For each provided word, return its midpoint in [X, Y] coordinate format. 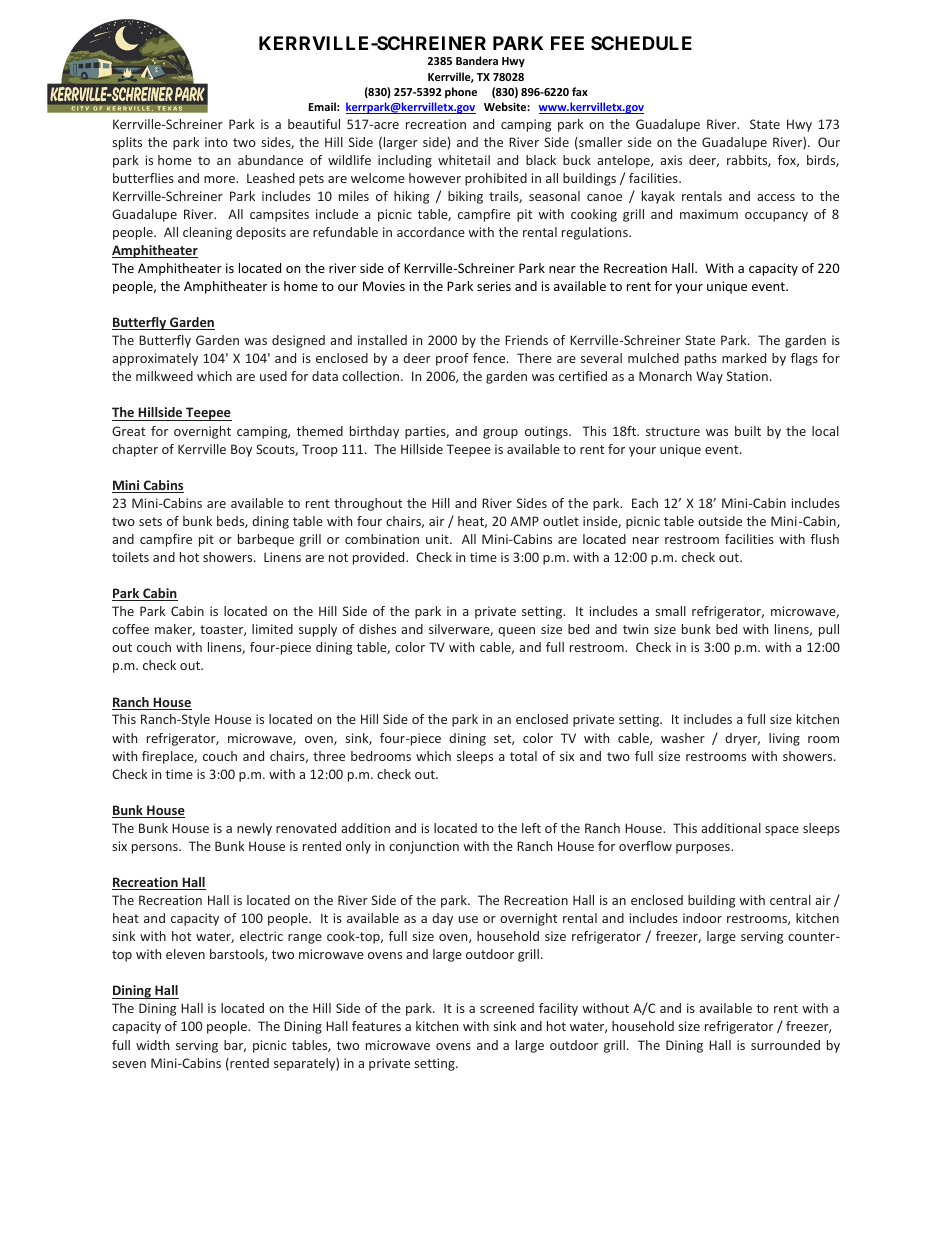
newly [254, 829]
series [494, 286]
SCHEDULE [641, 43]
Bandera [477, 60]
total [523, 756]
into [216, 142]
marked [744, 358]
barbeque [266, 540]
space [782, 831]
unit [438, 539]
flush [825, 539]
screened [507, 1008]
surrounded [785, 1045]
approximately [155, 359]
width [152, 1045]
